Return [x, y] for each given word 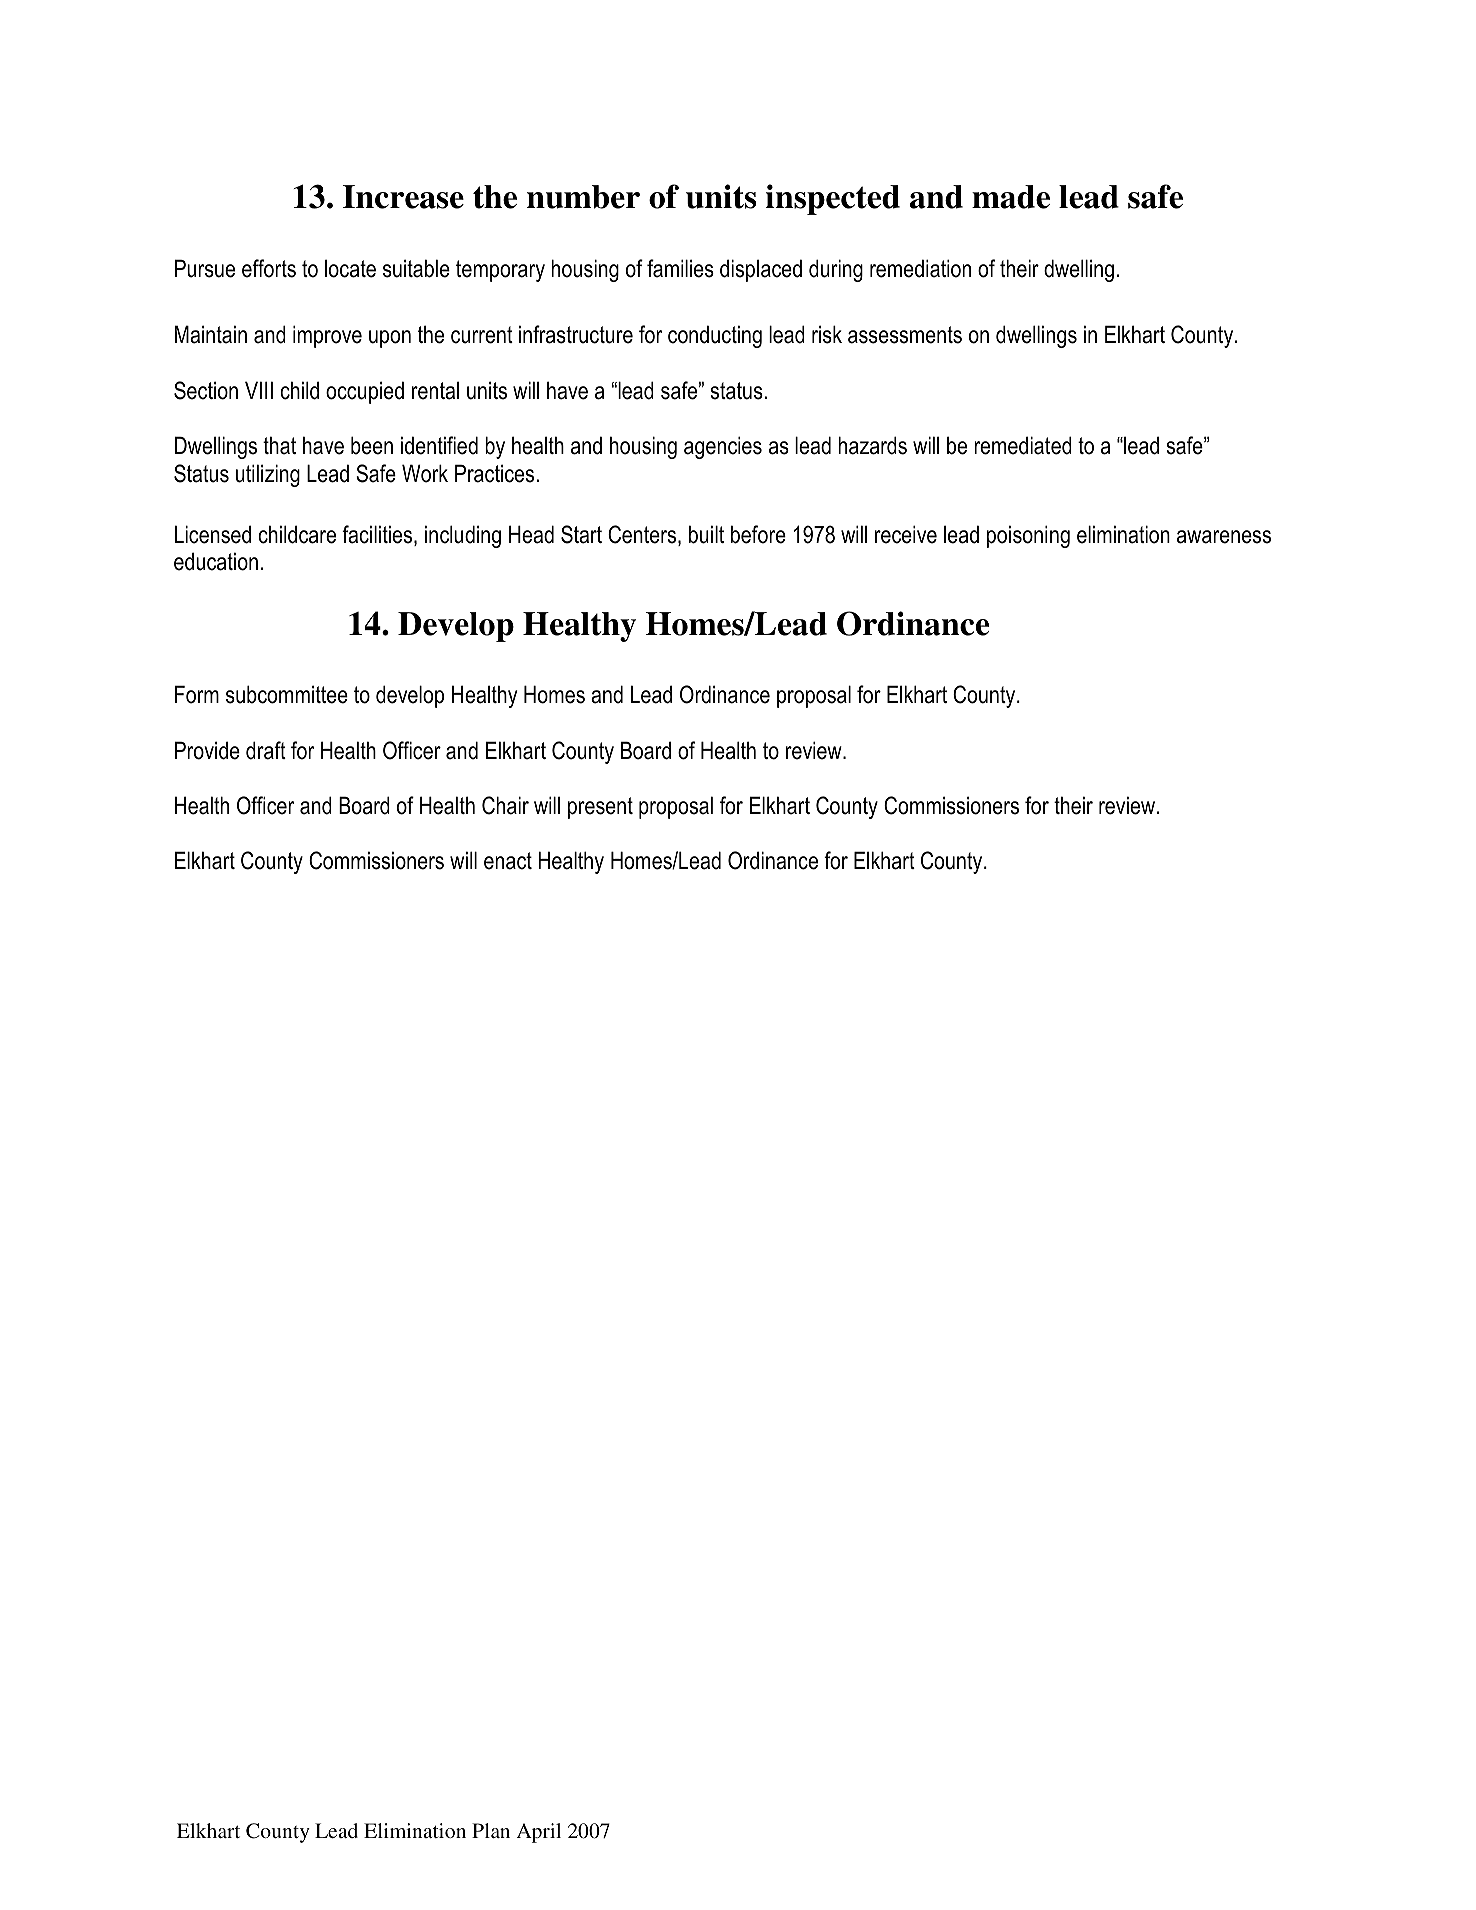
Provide [207, 750]
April [538, 1833]
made [1011, 197]
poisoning [1028, 536]
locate [350, 269]
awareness [1224, 537]
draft [266, 750]
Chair [505, 805]
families [680, 268]
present [600, 808]
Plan [491, 1830]
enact [508, 861]
